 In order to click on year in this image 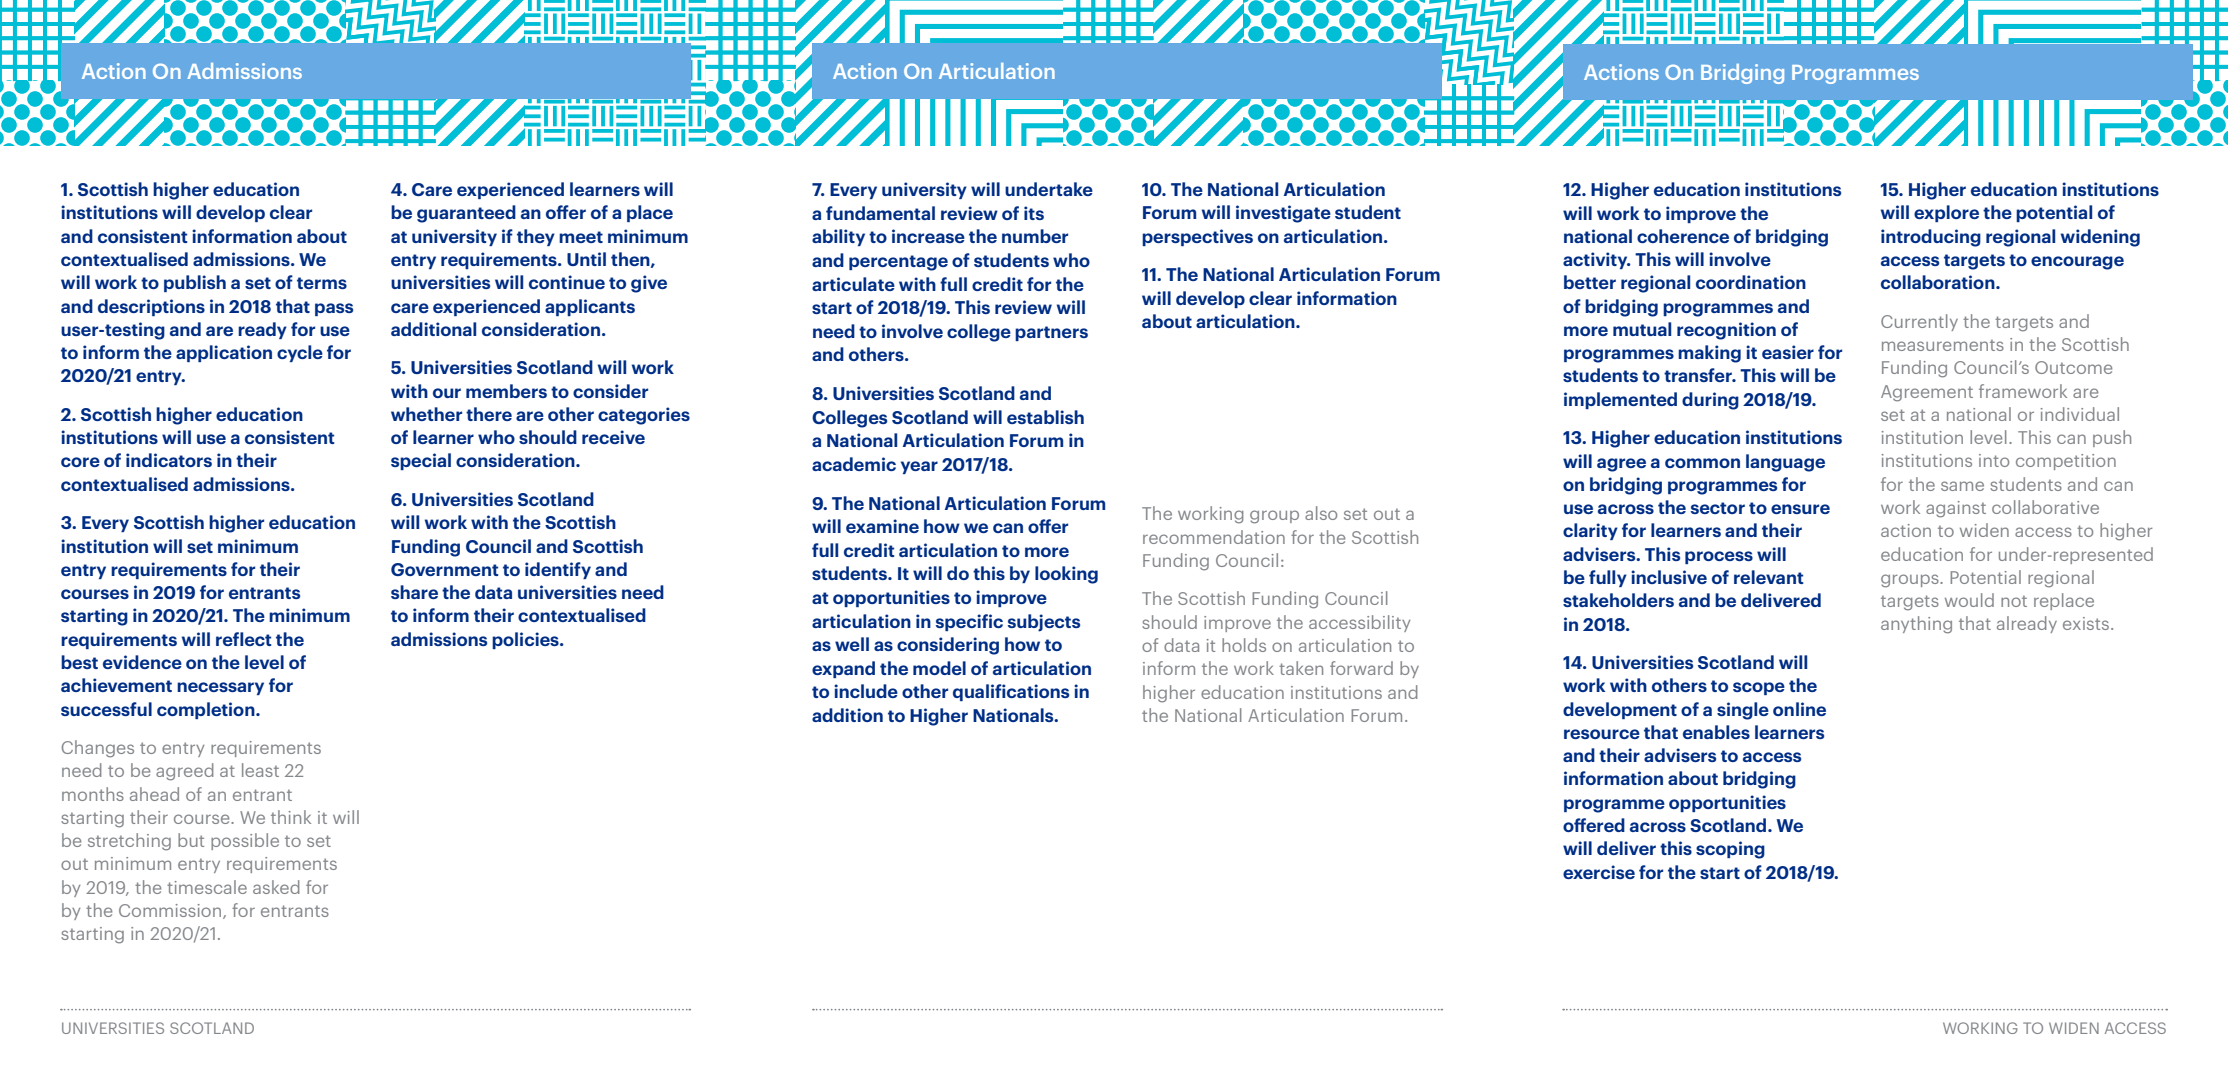, I will do `click(919, 467)`.
